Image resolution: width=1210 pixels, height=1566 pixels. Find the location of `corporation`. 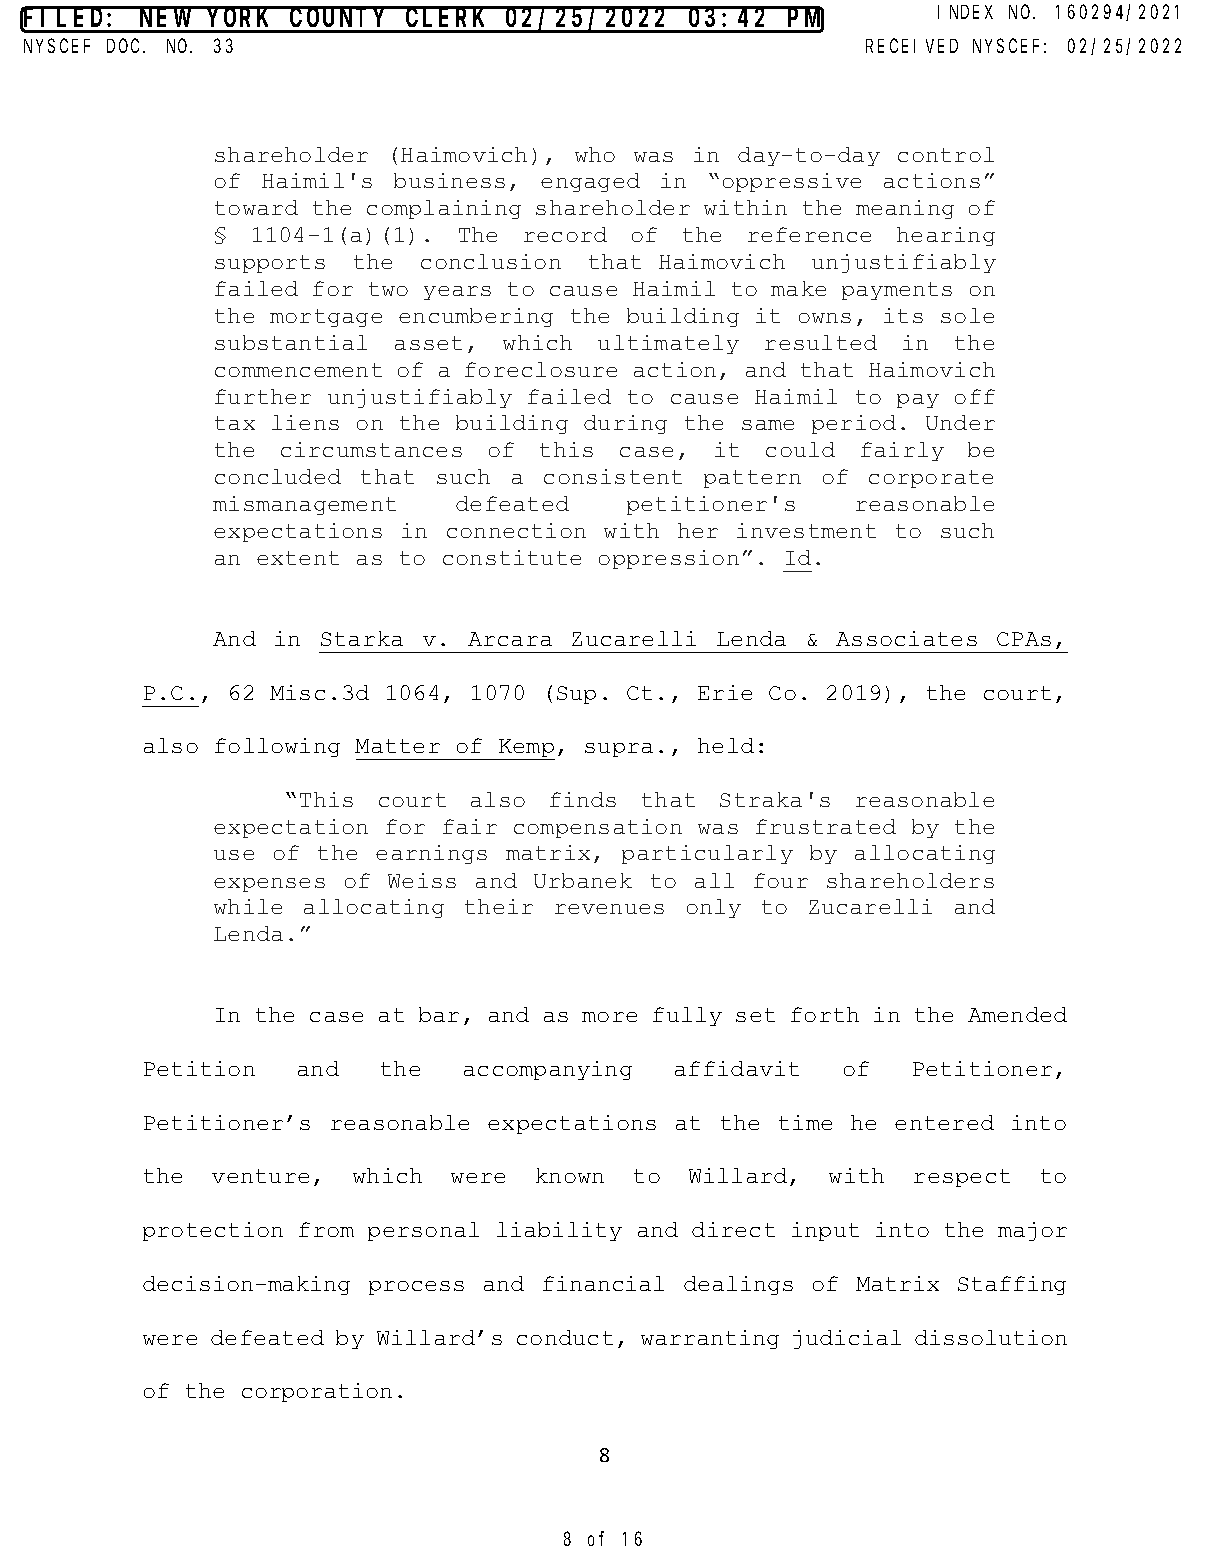

corporation is located at coordinates (317, 1392).
